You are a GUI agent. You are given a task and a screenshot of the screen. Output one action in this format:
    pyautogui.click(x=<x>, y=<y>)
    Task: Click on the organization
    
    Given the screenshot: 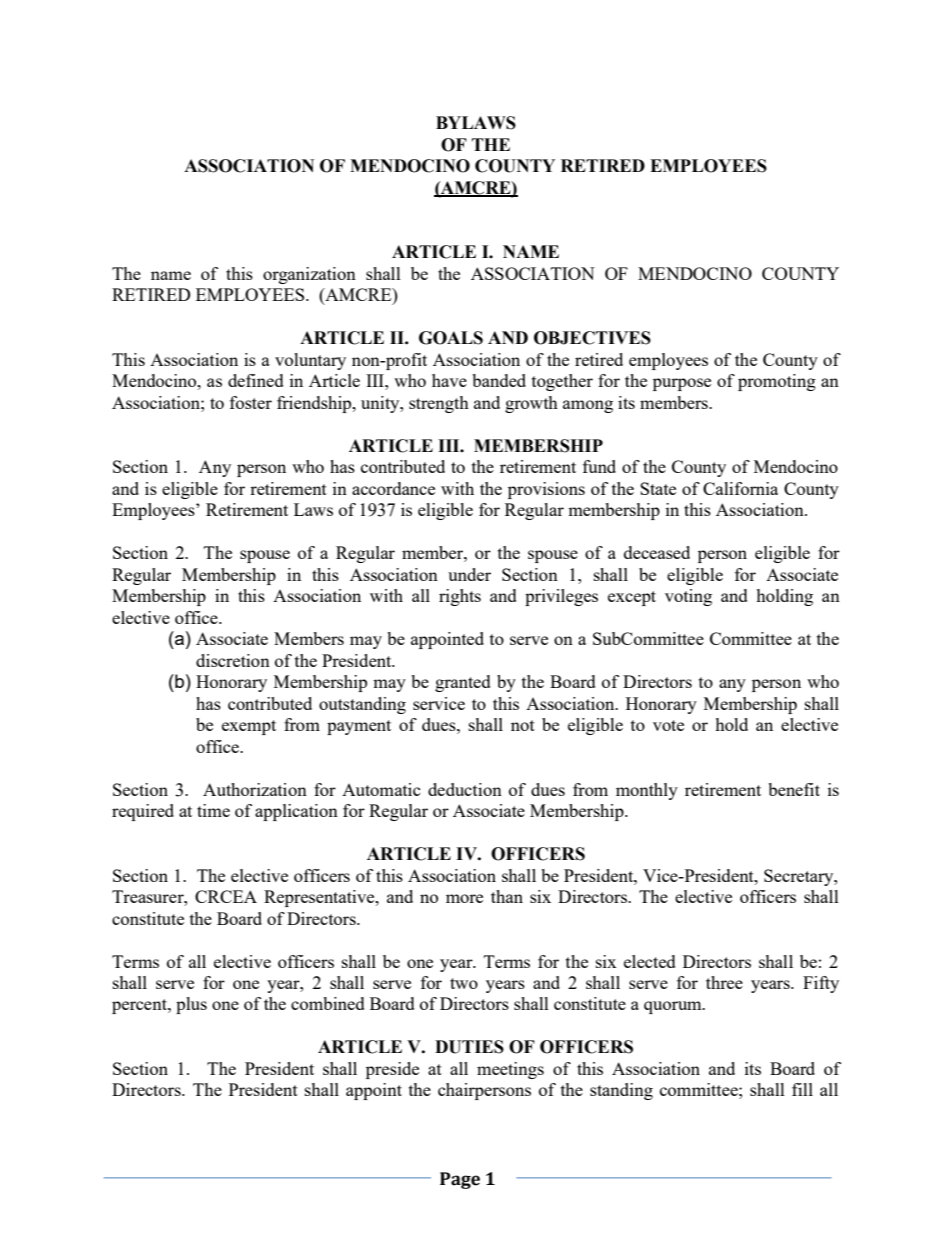 What is the action you would take?
    pyautogui.click(x=309, y=275)
